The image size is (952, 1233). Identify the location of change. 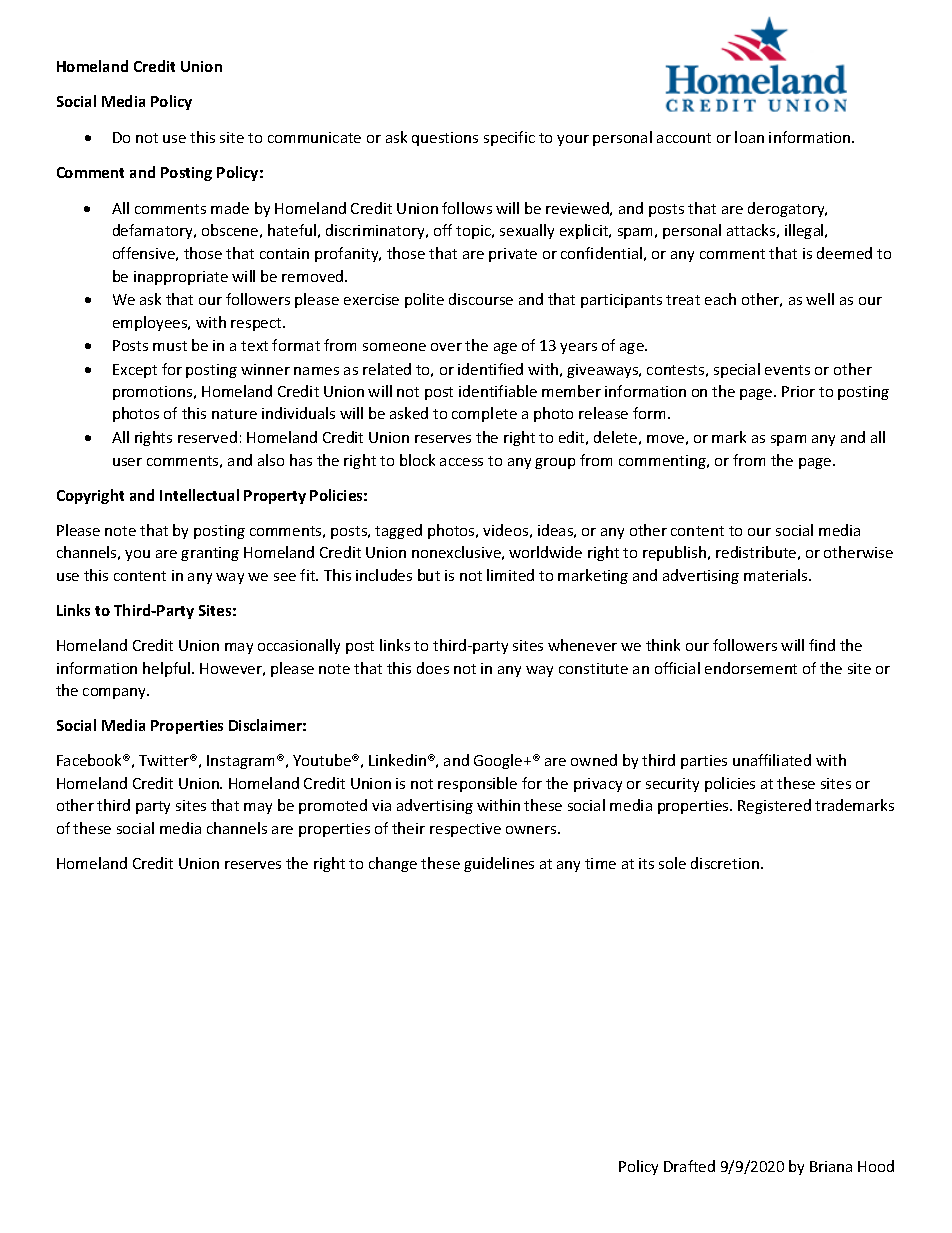
(393, 864).
